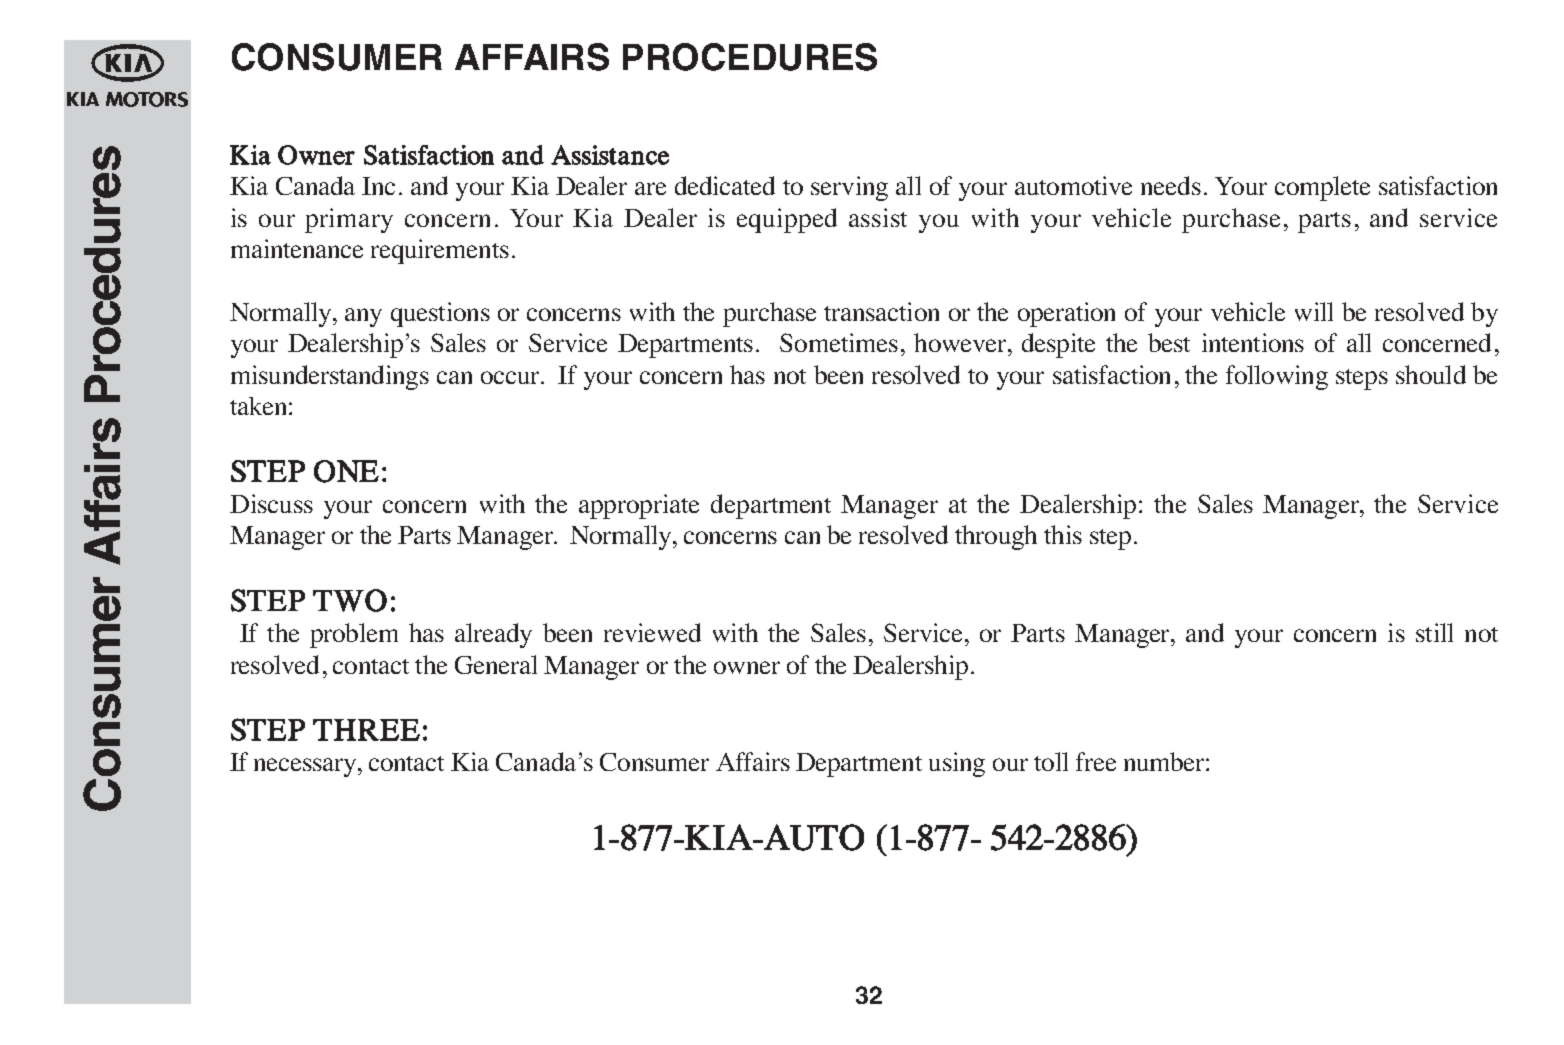 The width and height of the screenshot is (1564, 1045). What do you see at coordinates (366, 730) in the screenshot?
I see `THREE` at bounding box center [366, 730].
